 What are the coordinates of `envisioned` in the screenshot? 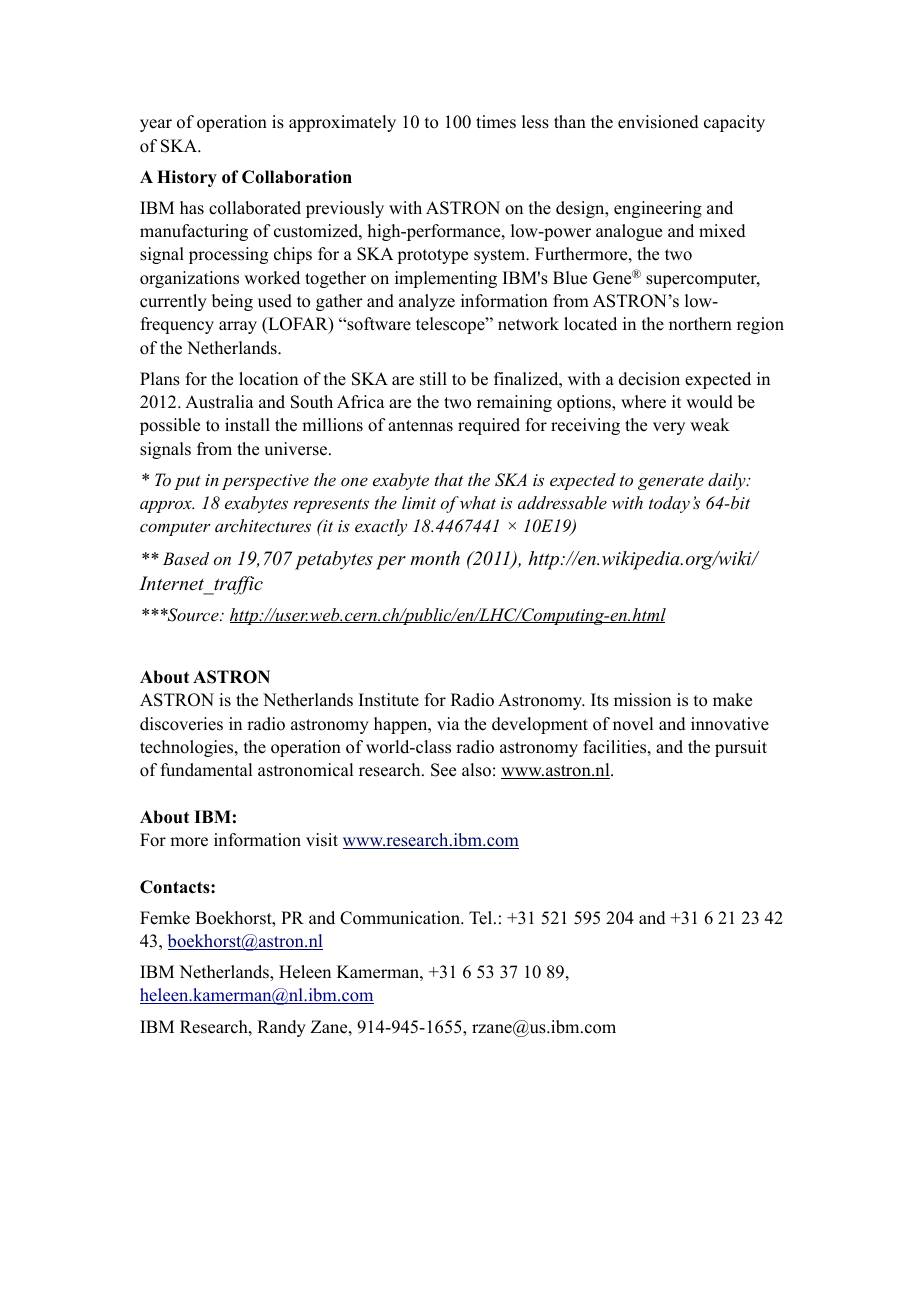 It's located at (658, 122).
